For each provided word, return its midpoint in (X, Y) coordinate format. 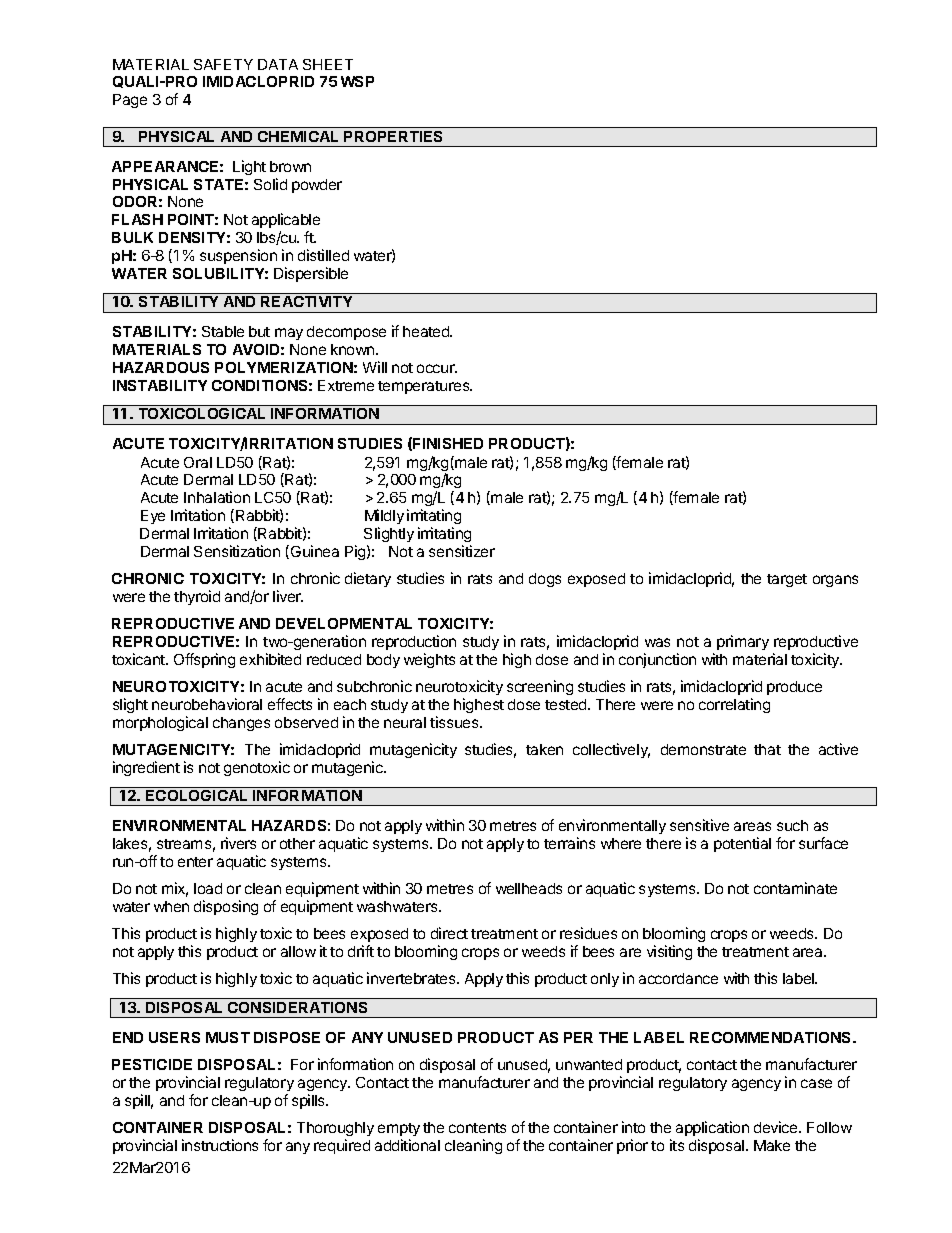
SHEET (328, 64)
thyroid (197, 597)
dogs (545, 580)
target (787, 580)
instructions (220, 1145)
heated (427, 331)
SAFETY (223, 64)
